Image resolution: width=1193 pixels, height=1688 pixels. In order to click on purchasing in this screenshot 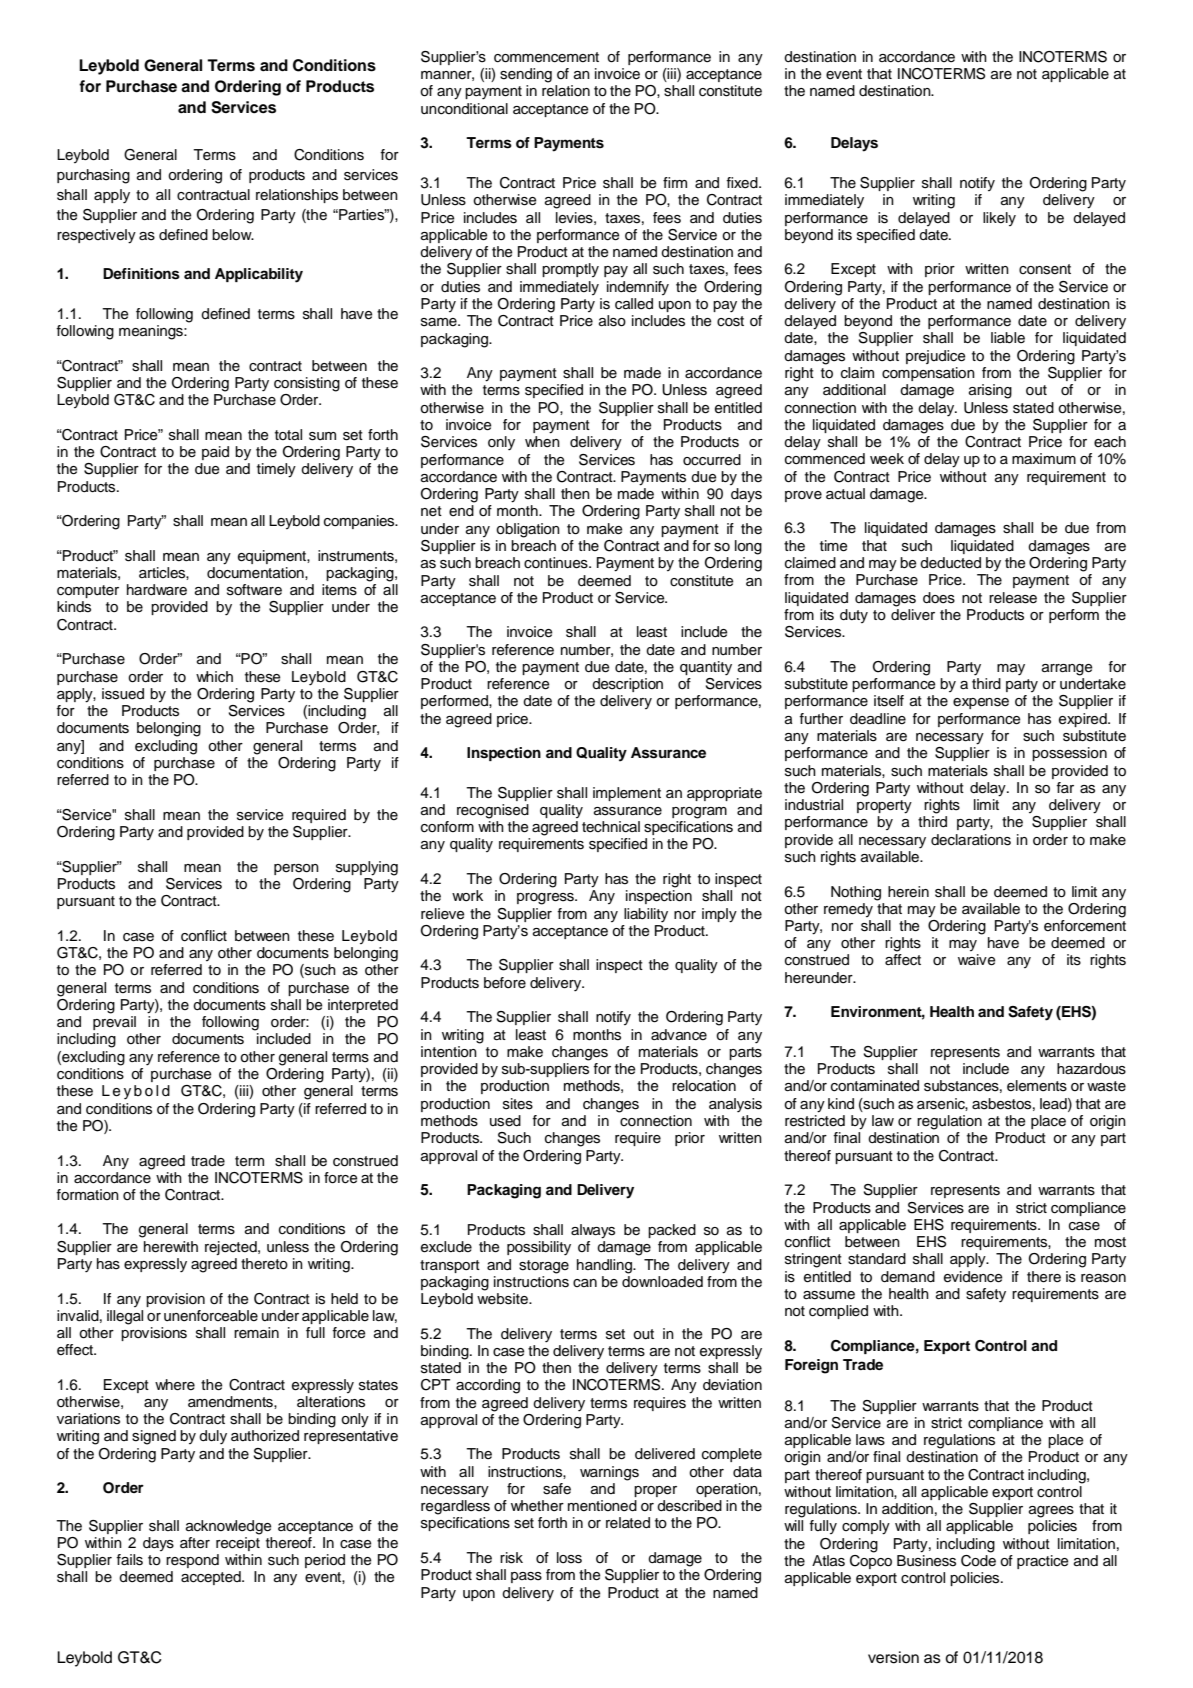, I will do `click(93, 176)`.
